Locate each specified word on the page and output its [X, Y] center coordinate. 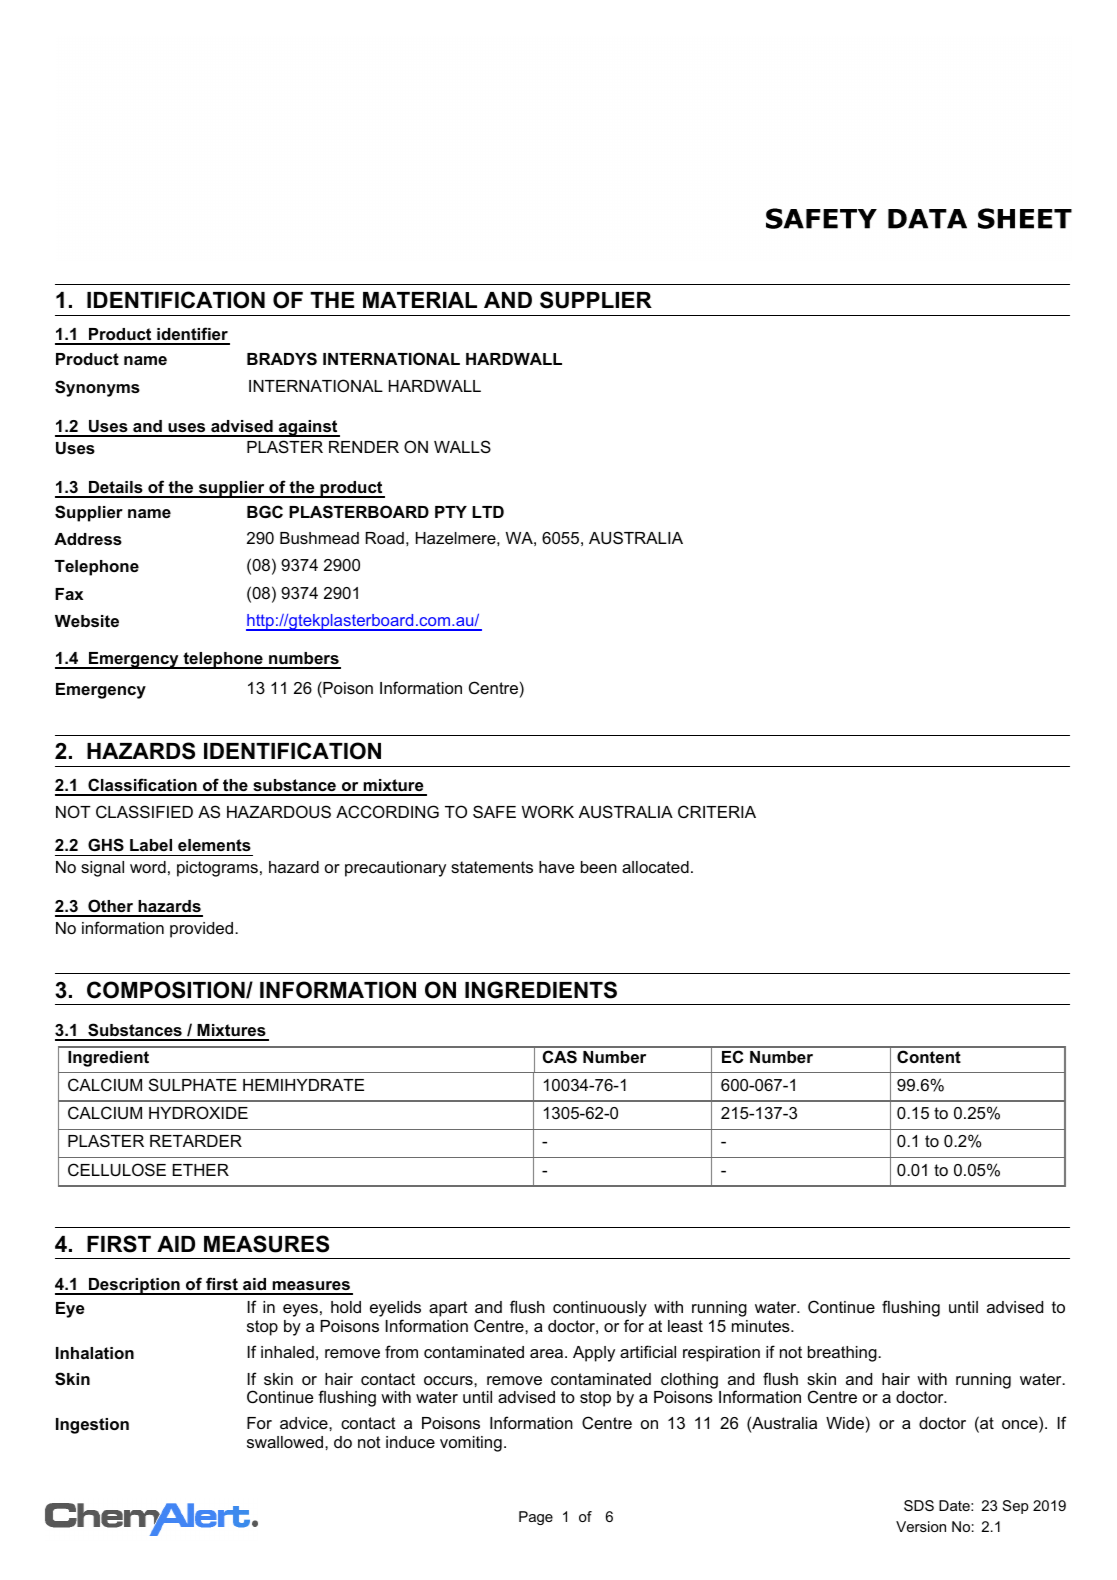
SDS [919, 1505]
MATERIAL [420, 300]
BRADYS [282, 359]
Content [929, 1056]
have [556, 867]
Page [536, 1518]
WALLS [462, 446]
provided [203, 930]
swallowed [286, 1442]
